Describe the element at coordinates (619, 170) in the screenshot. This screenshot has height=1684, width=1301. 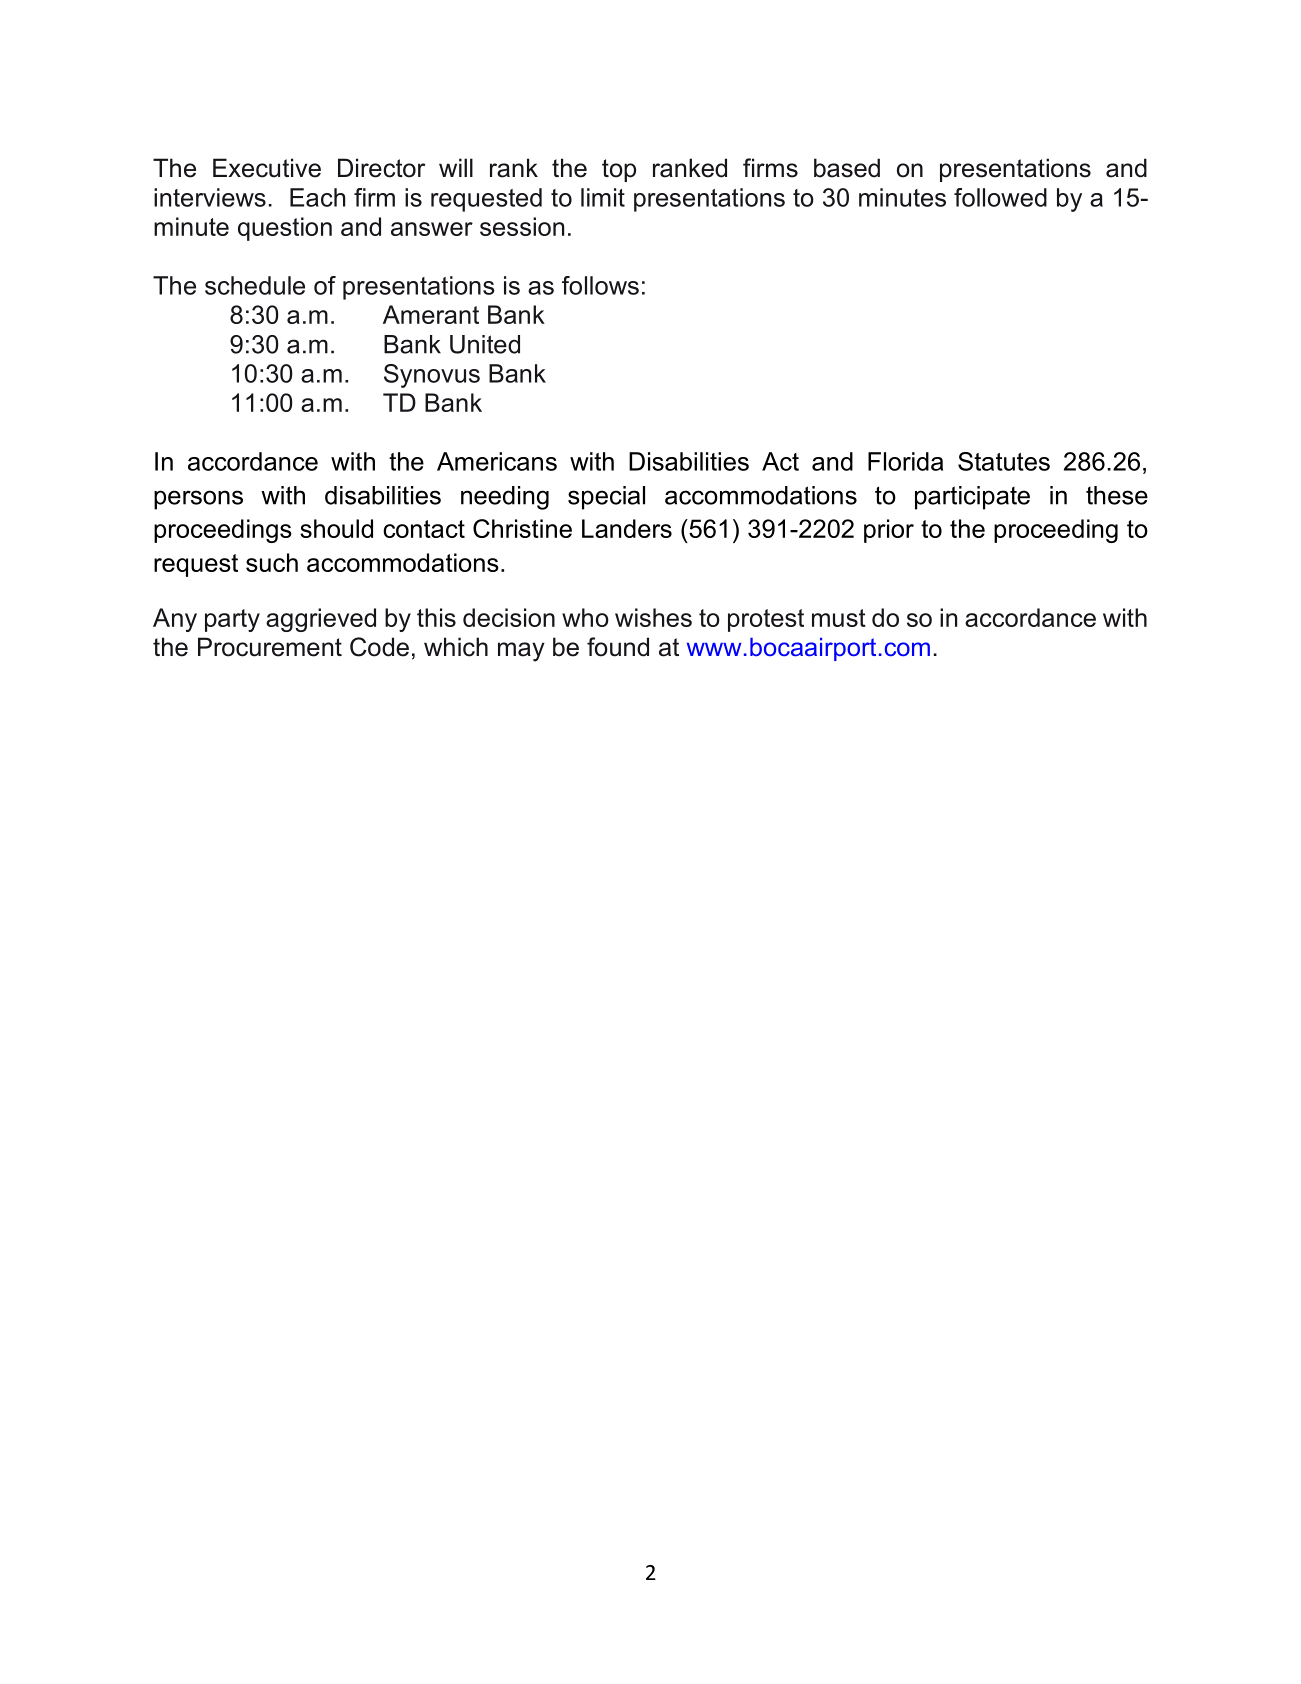
I see `top` at that location.
